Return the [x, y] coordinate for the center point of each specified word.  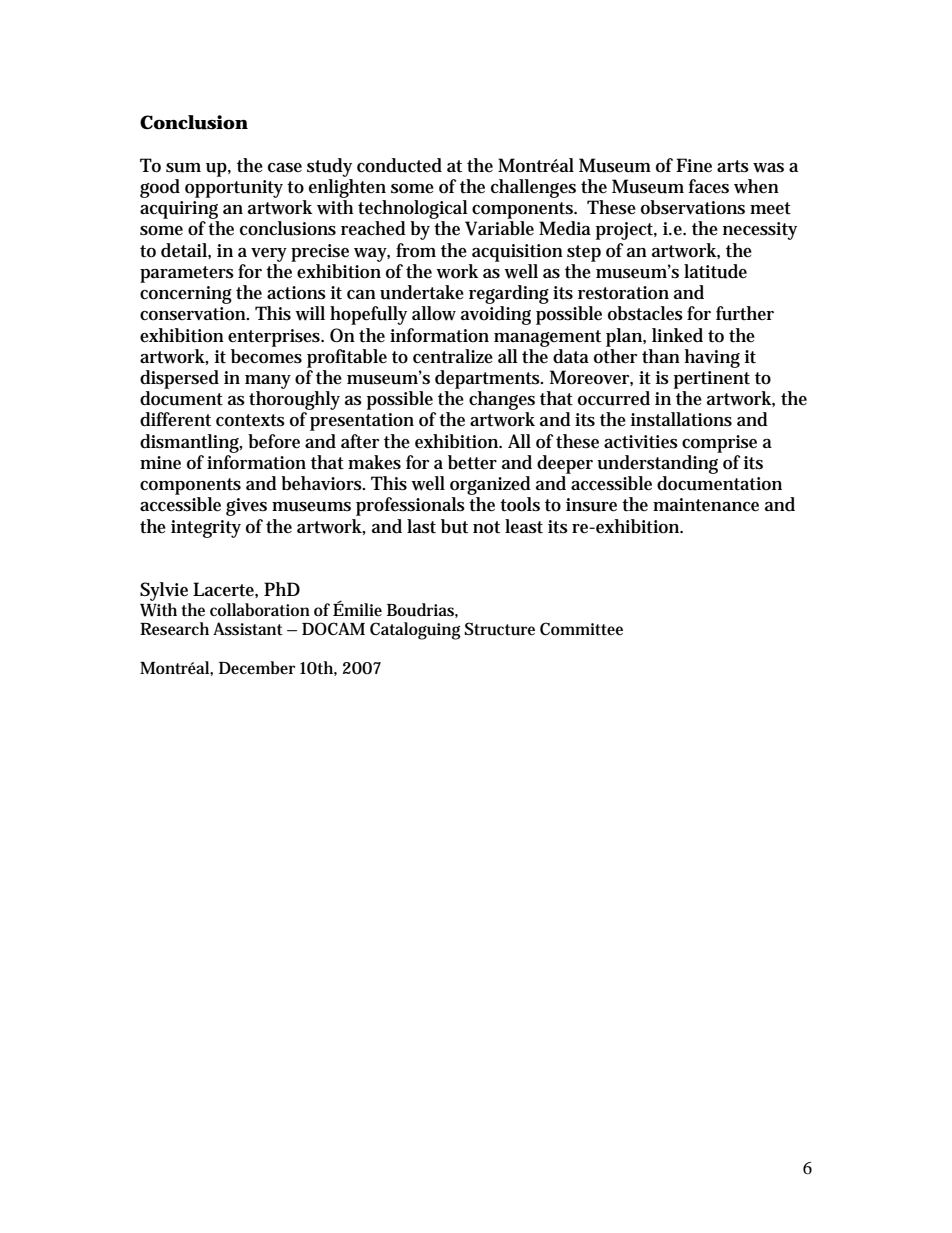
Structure [499, 629]
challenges [533, 188]
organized [490, 485]
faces [709, 186]
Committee [581, 628]
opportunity [234, 189]
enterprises [275, 338]
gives [246, 507]
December [257, 667]
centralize [453, 356]
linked [677, 335]
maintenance [706, 505]
